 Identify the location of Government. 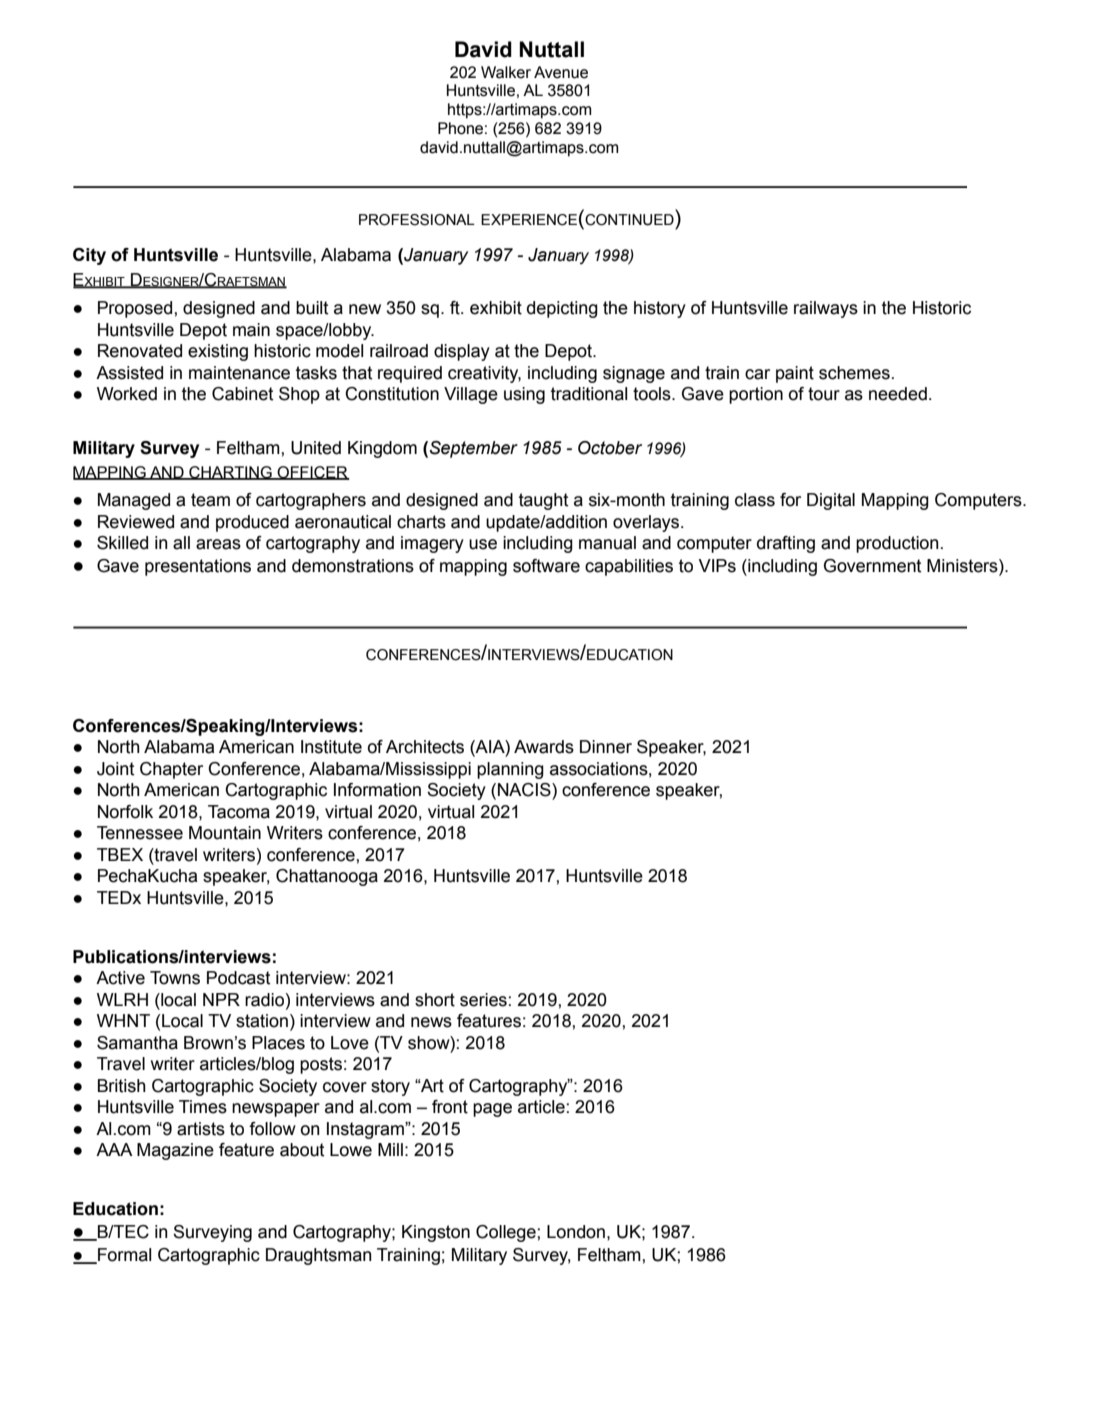
(872, 566).
